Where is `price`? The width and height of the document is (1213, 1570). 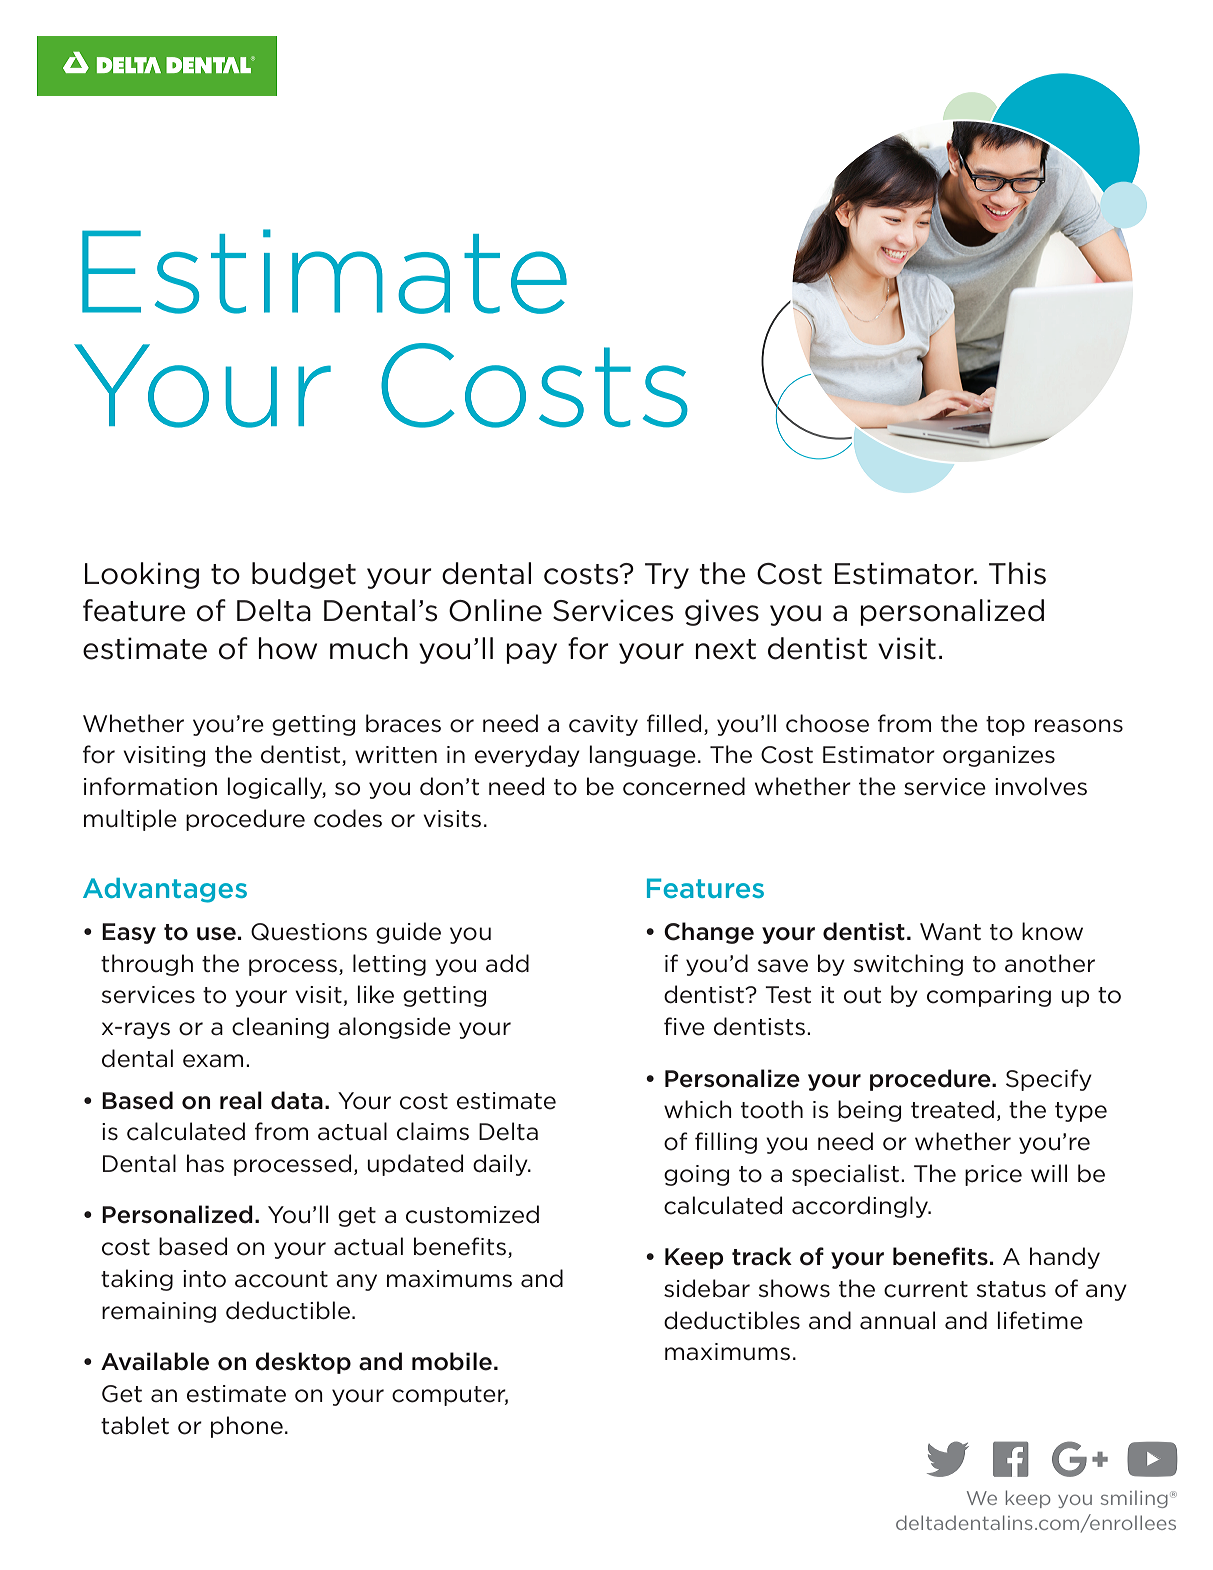 price is located at coordinates (993, 1175).
